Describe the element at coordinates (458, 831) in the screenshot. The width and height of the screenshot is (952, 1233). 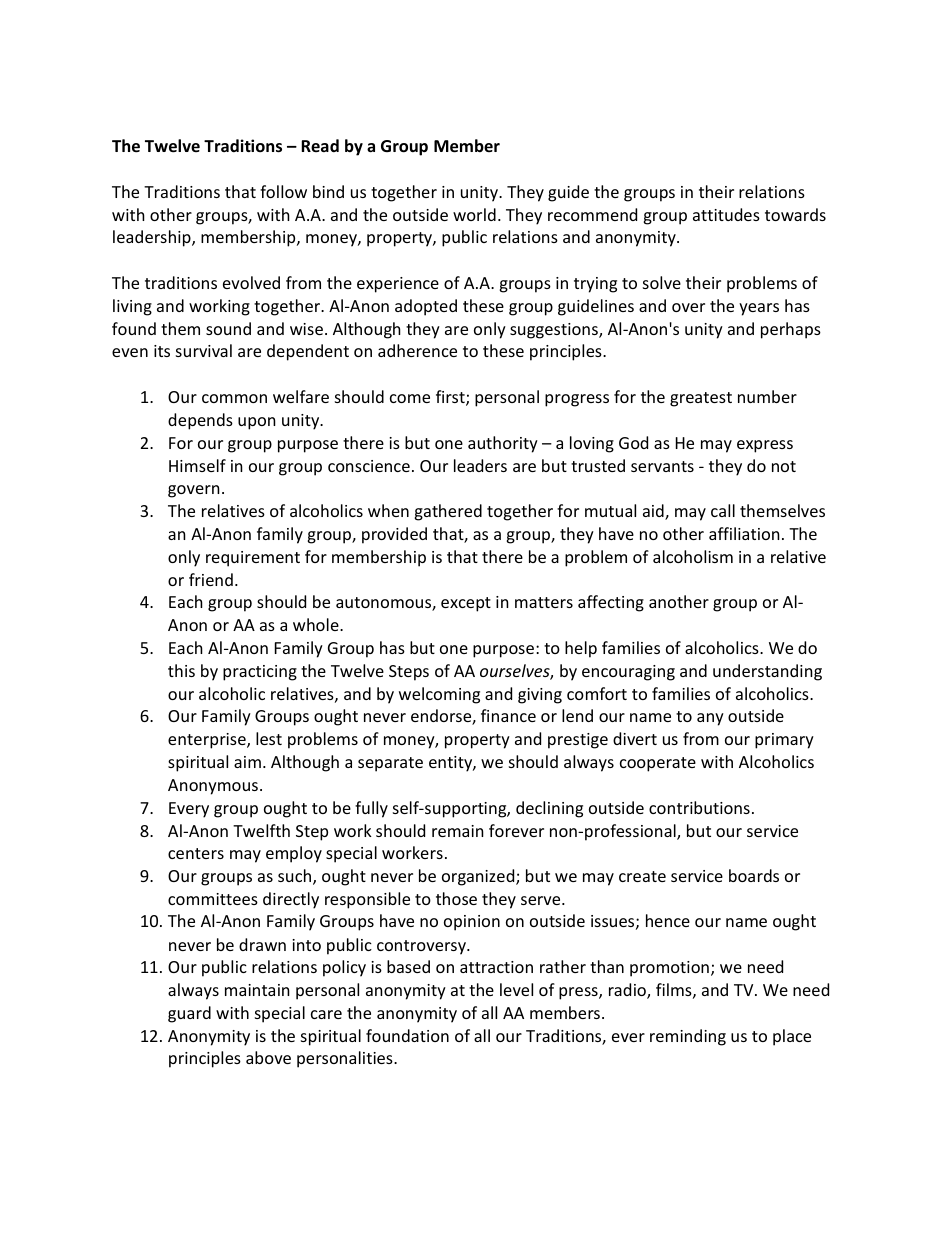
I see `remain` at that location.
